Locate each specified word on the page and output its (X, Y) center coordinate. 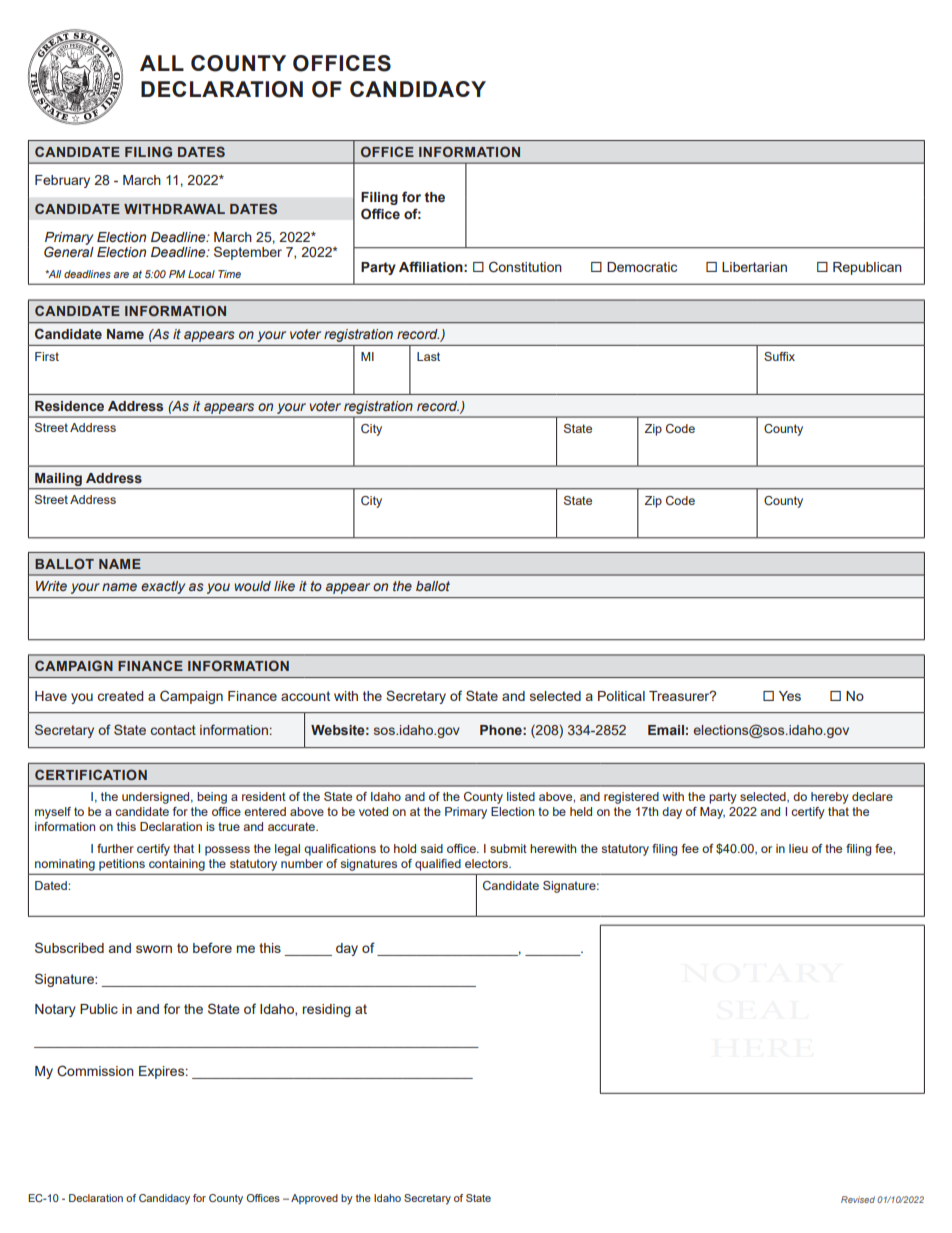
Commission (95, 1071)
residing (327, 1010)
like (284, 586)
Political (621, 696)
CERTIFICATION (91, 774)
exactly (163, 587)
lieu (798, 848)
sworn (154, 949)
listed (521, 796)
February (62, 181)
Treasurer (680, 696)
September (248, 253)
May (712, 813)
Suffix (779, 356)
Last (428, 356)
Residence (69, 406)
